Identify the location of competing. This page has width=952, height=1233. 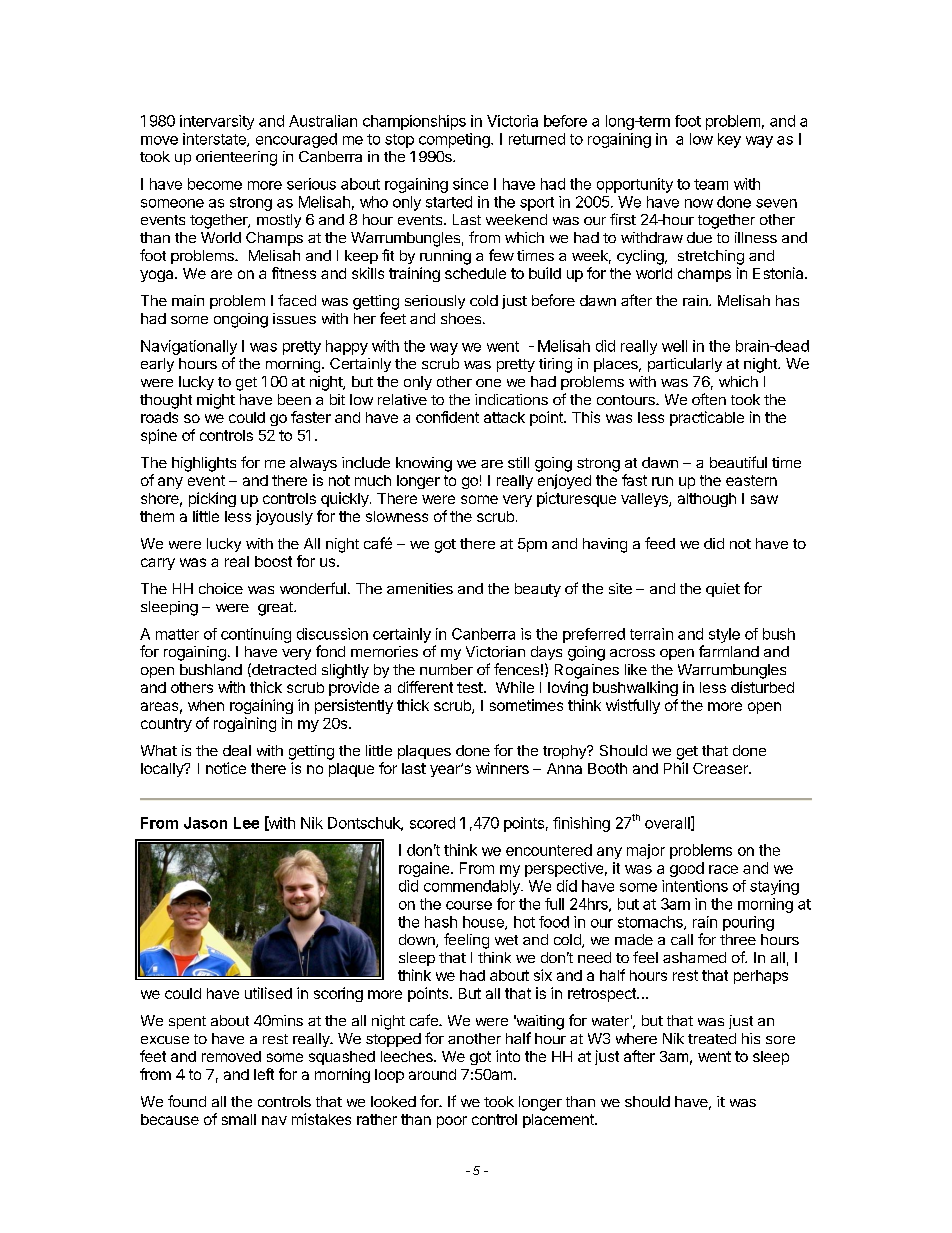
(455, 140).
